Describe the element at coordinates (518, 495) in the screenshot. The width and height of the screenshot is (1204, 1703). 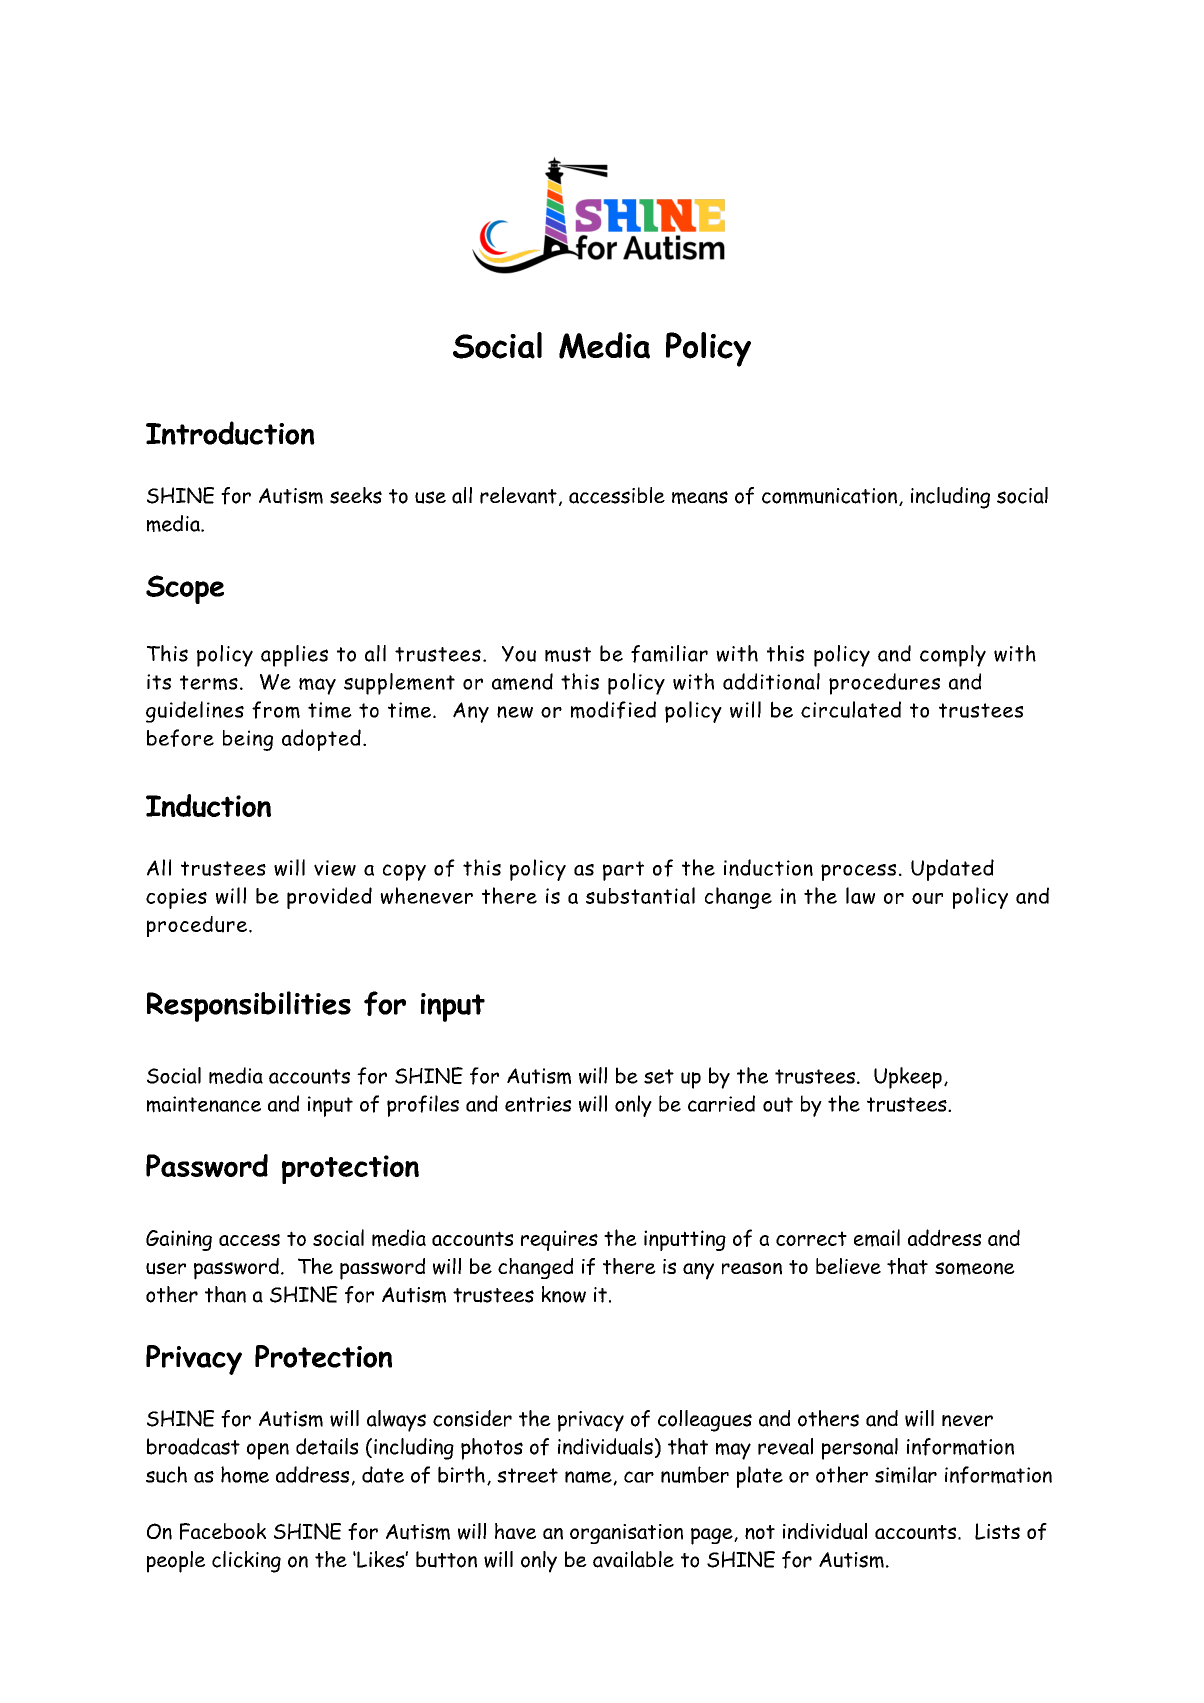
I see `relevant` at that location.
